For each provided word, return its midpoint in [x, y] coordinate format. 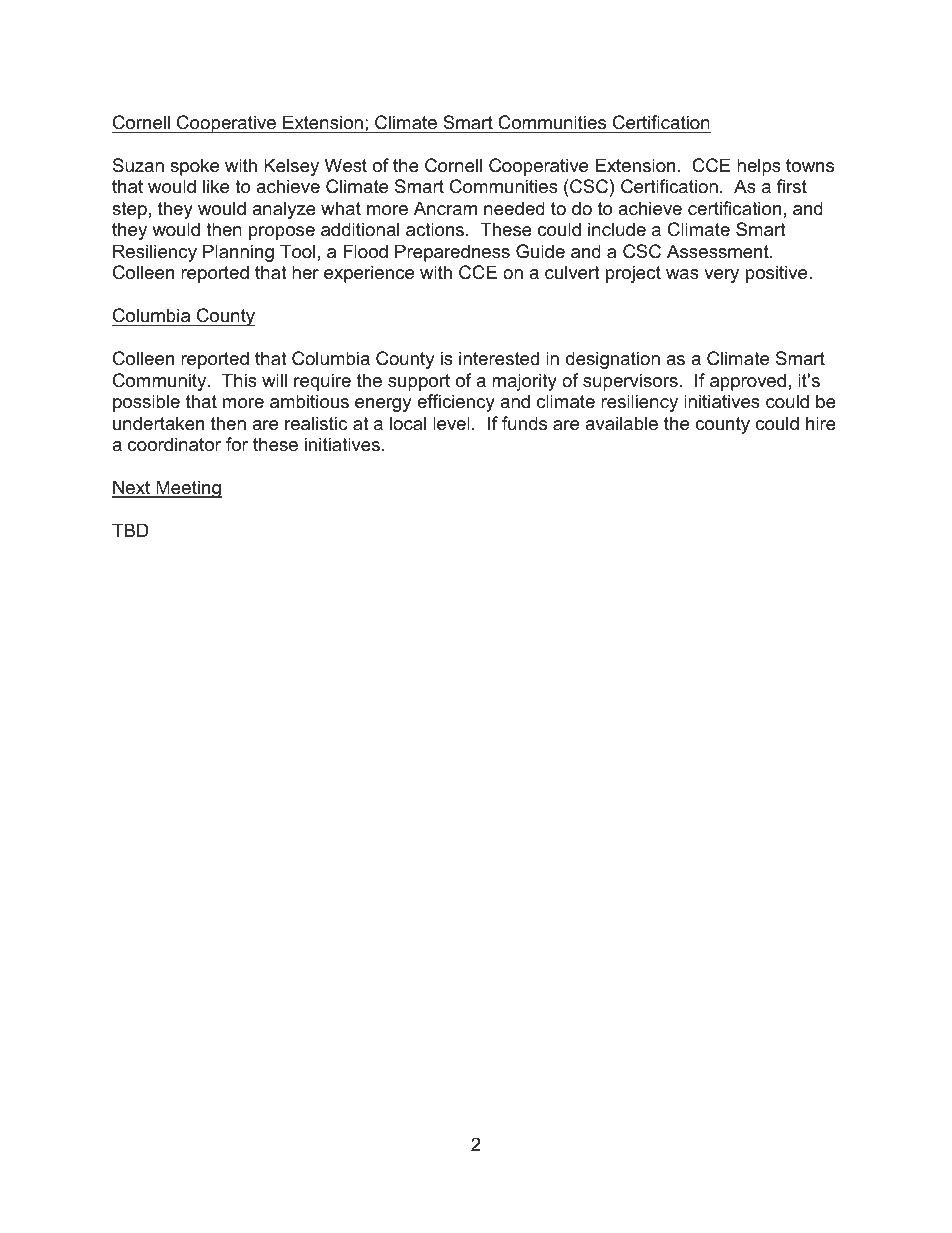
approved [748, 382]
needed [514, 208]
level [451, 423]
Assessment [719, 251]
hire [821, 423]
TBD [130, 530]
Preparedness [452, 253]
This [239, 380]
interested [499, 358]
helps [759, 167]
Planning [238, 253]
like [216, 186]
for [237, 444]
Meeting [188, 489]
